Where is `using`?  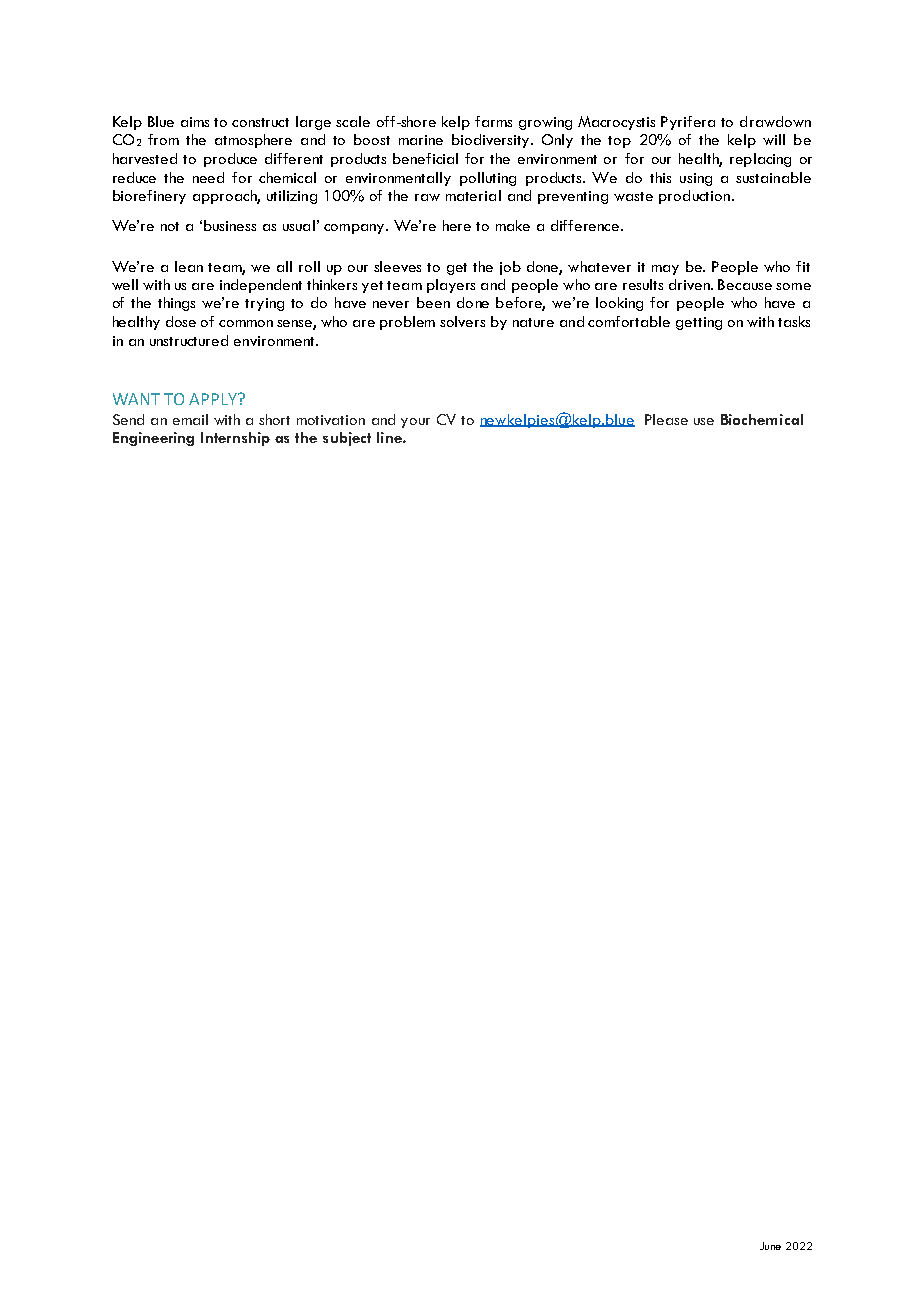
using is located at coordinates (696, 179).
